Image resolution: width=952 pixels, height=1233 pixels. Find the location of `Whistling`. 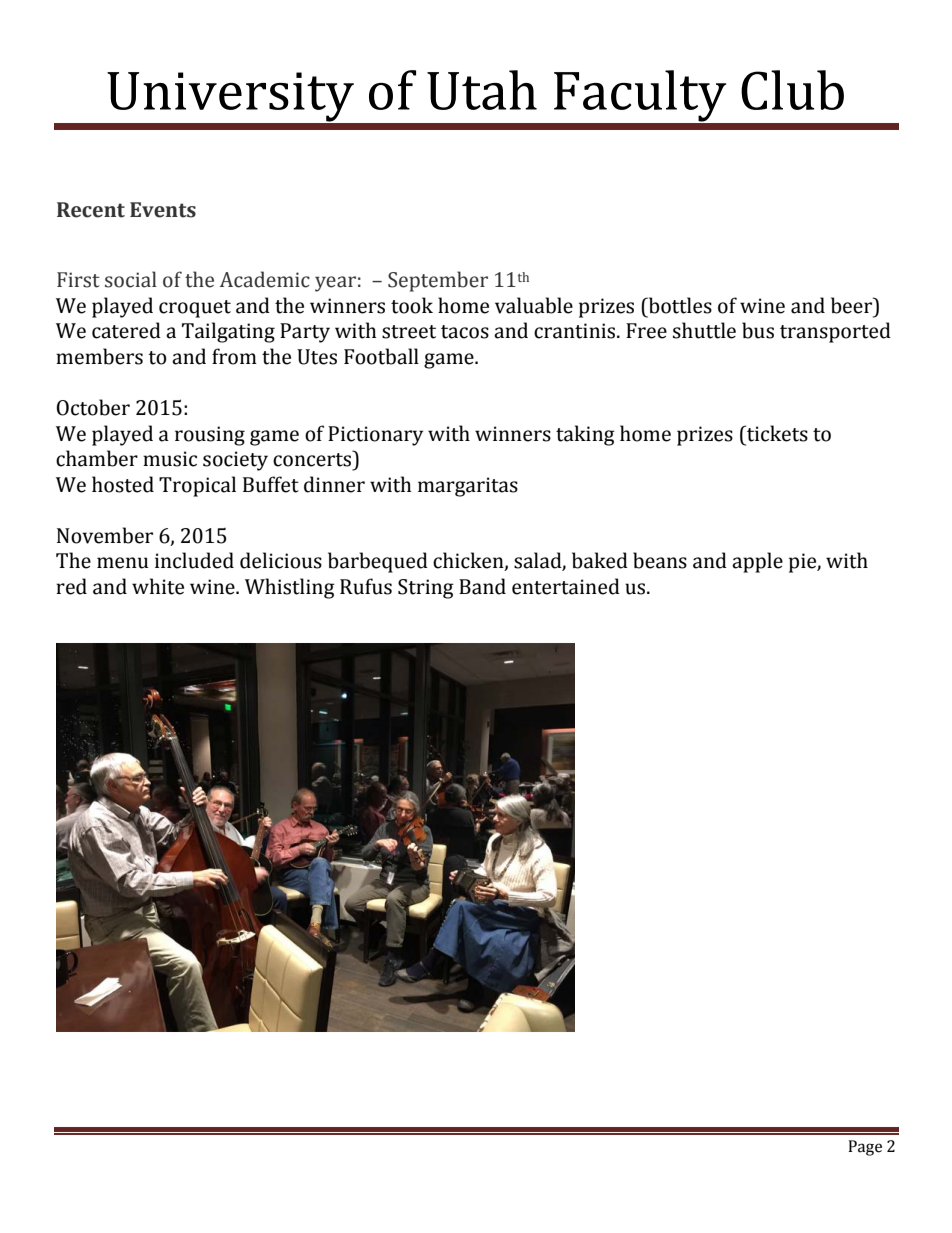

Whistling is located at coordinates (290, 588).
